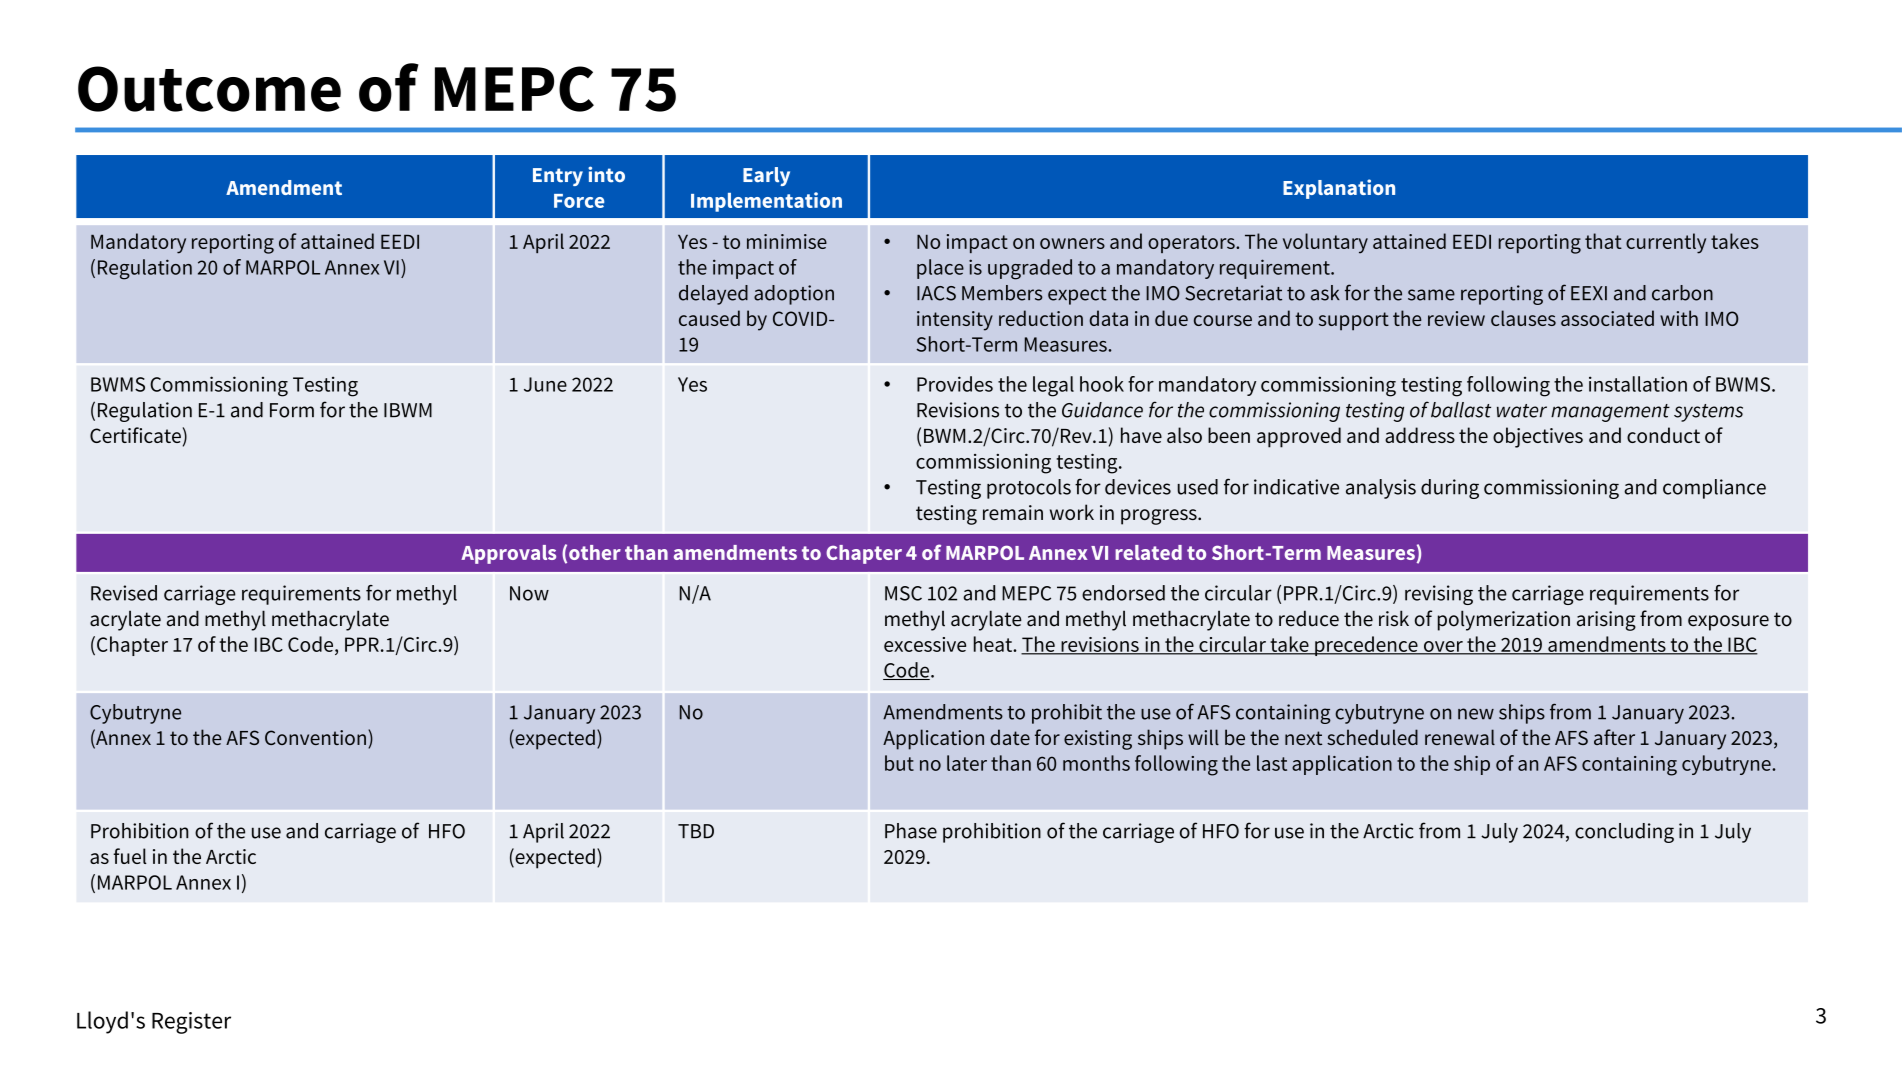 The width and height of the screenshot is (1902, 1070). What do you see at coordinates (1439, 595) in the screenshot?
I see `revising` at bounding box center [1439, 595].
